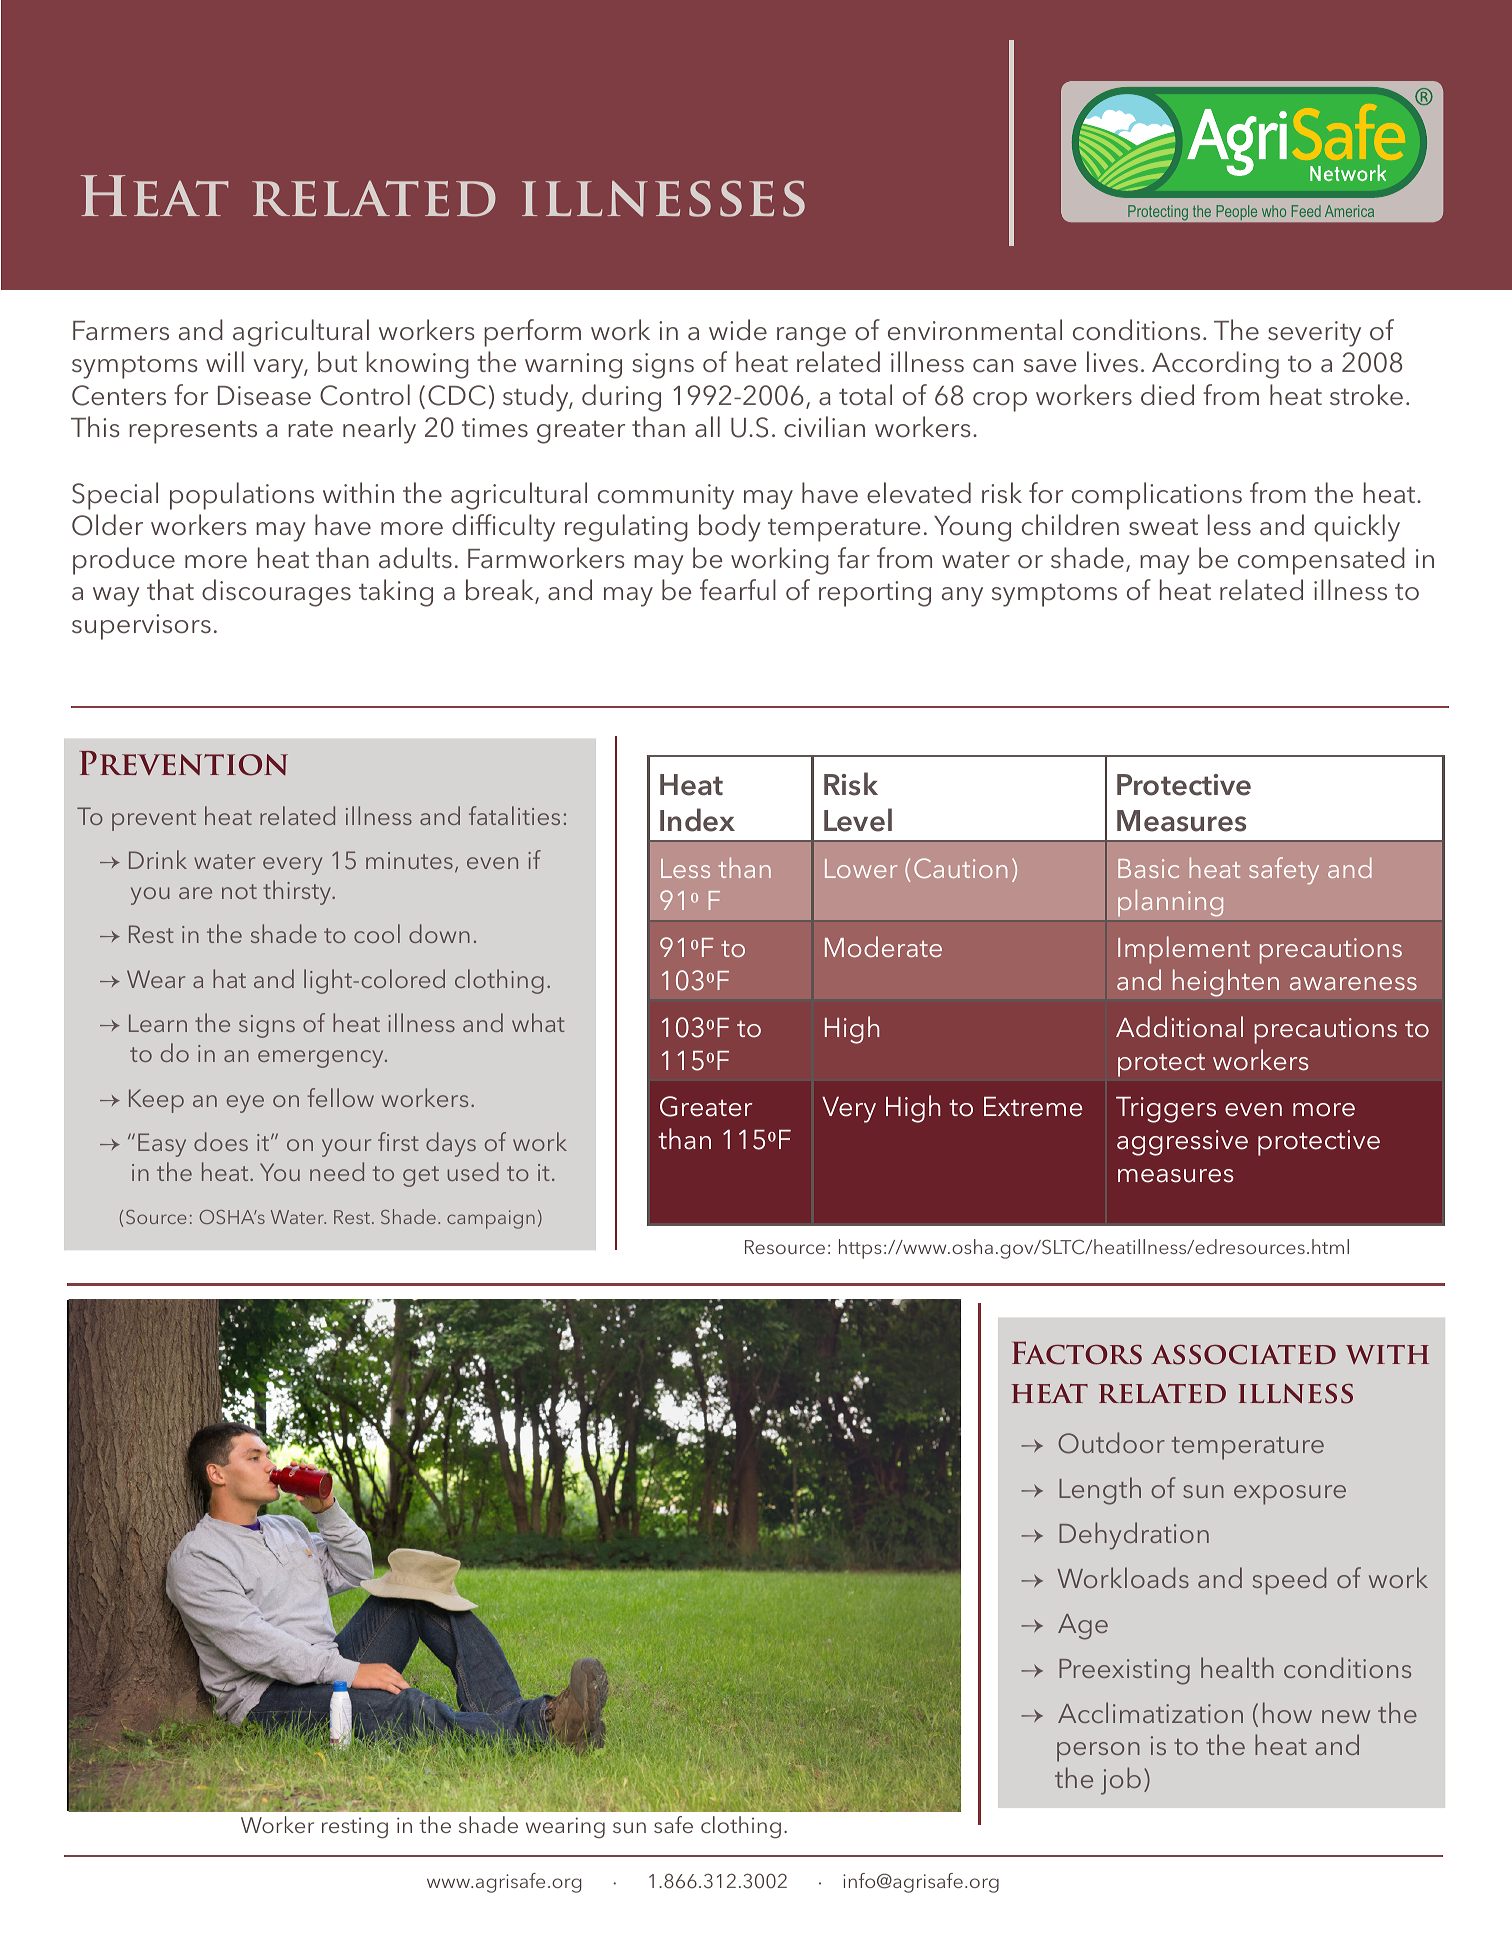 This screenshot has height=1957, width=1512. Describe the element at coordinates (1274, 211) in the screenshot. I see `who` at that location.
